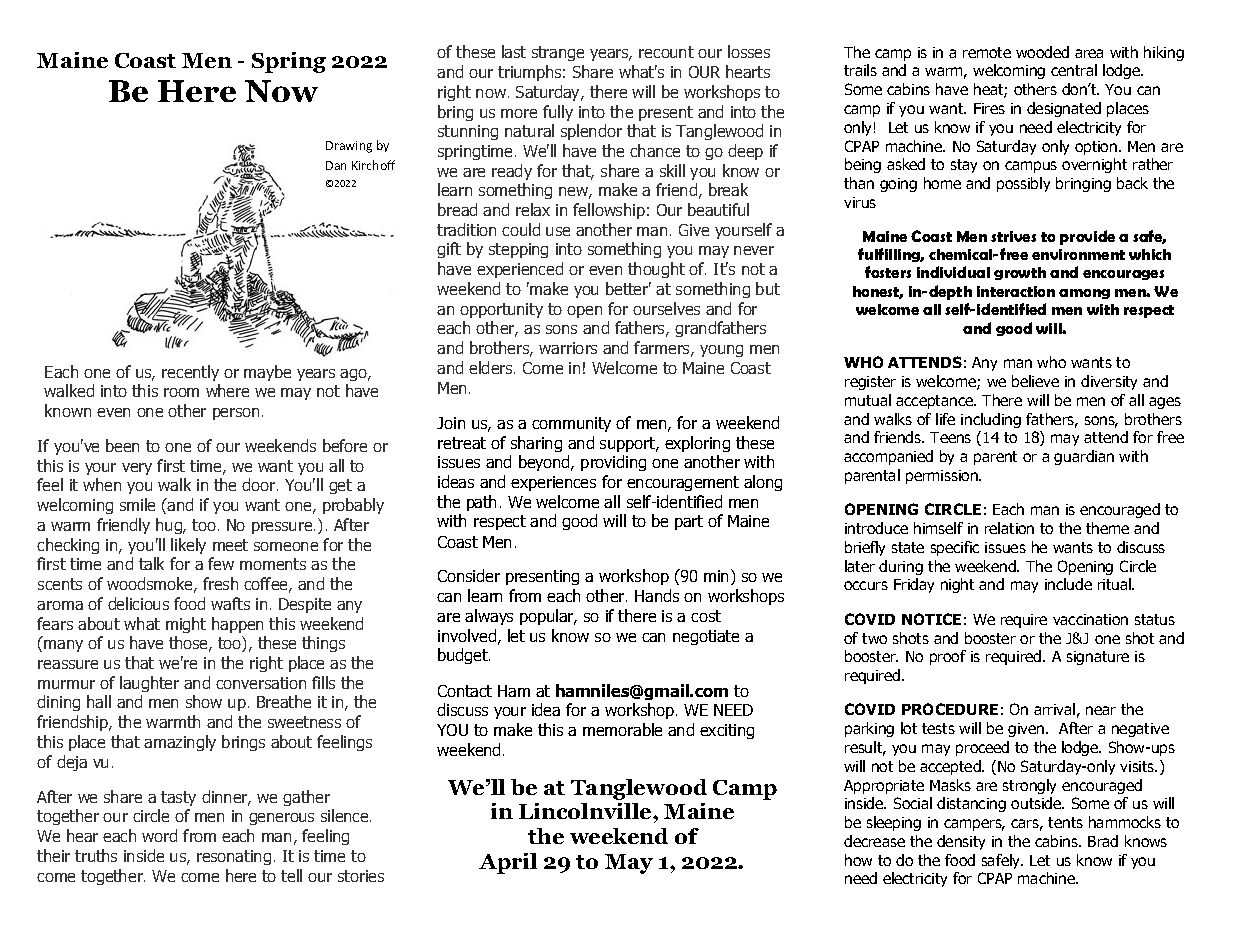 Image resolution: width=1233 pixels, height=952 pixels. I want to click on resonating, so click(234, 857).
